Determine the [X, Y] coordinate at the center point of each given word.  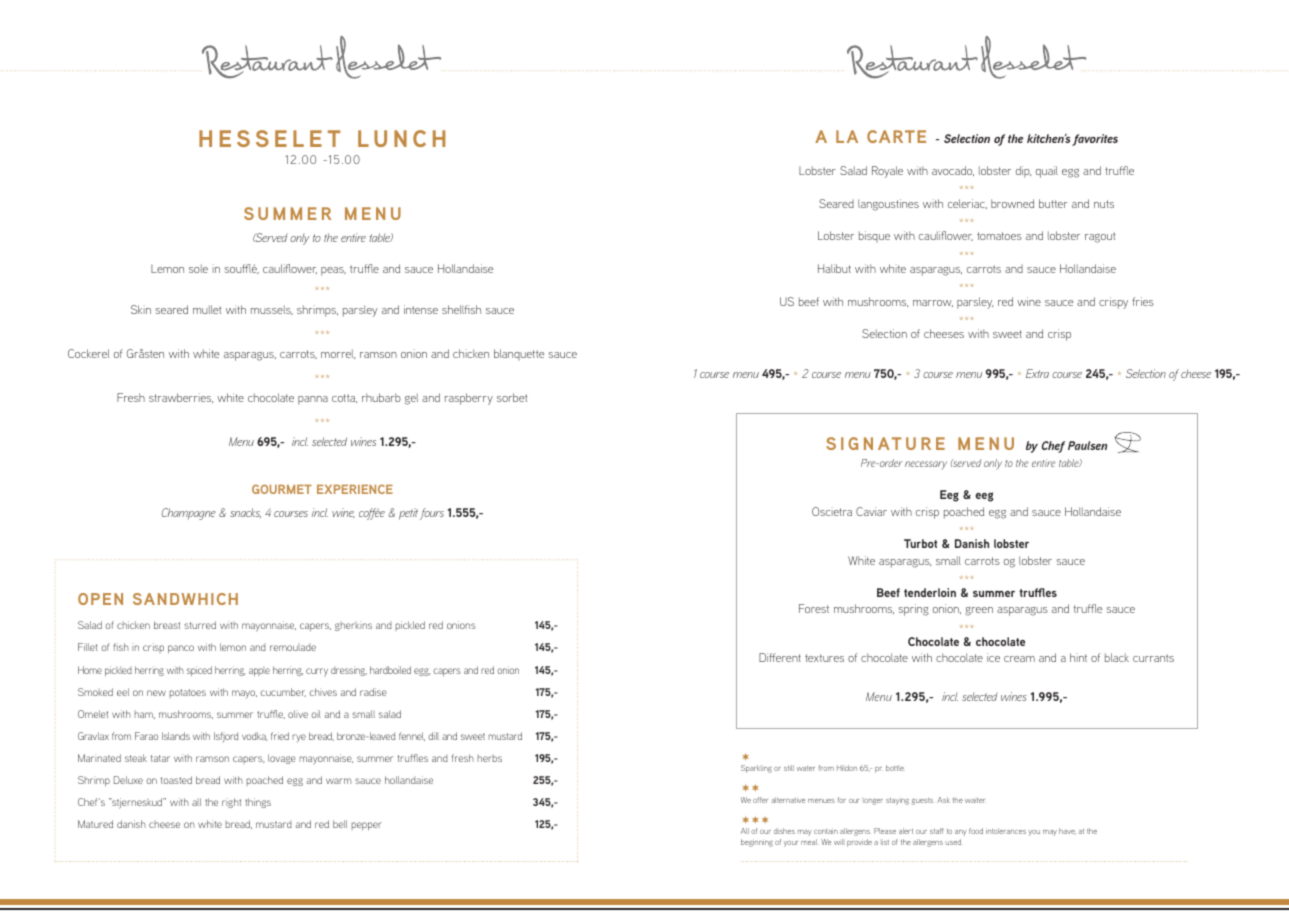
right [231, 803]
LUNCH [401, 138]
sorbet [512, 397]
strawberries [181, 398]
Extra [1037, 373]
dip [1023, 172]
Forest [814, 608]
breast [167, 625]
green [979, 611]
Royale [887, 172]
